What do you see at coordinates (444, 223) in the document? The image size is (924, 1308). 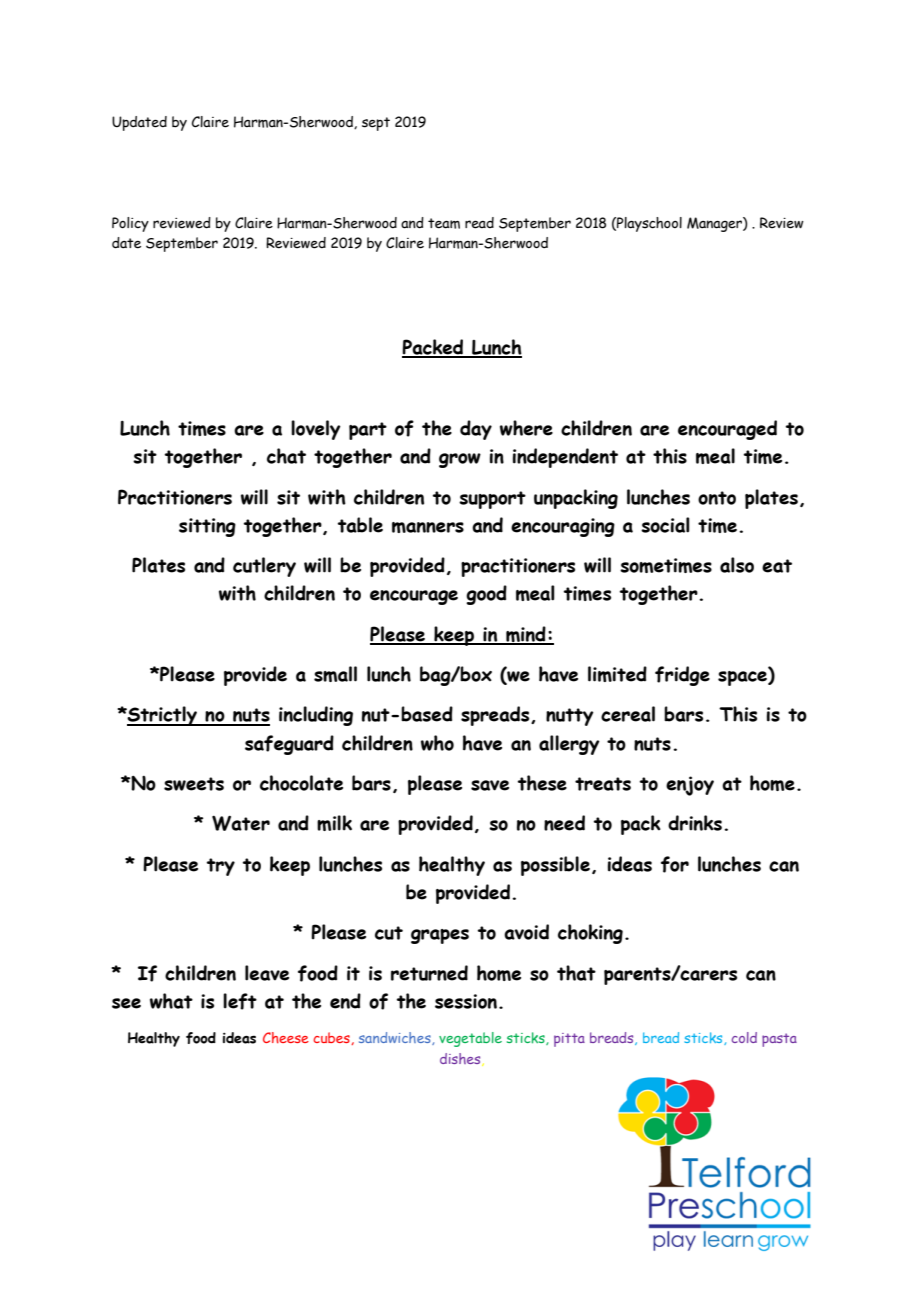 I see `team` at bounding box center [444, 223].
